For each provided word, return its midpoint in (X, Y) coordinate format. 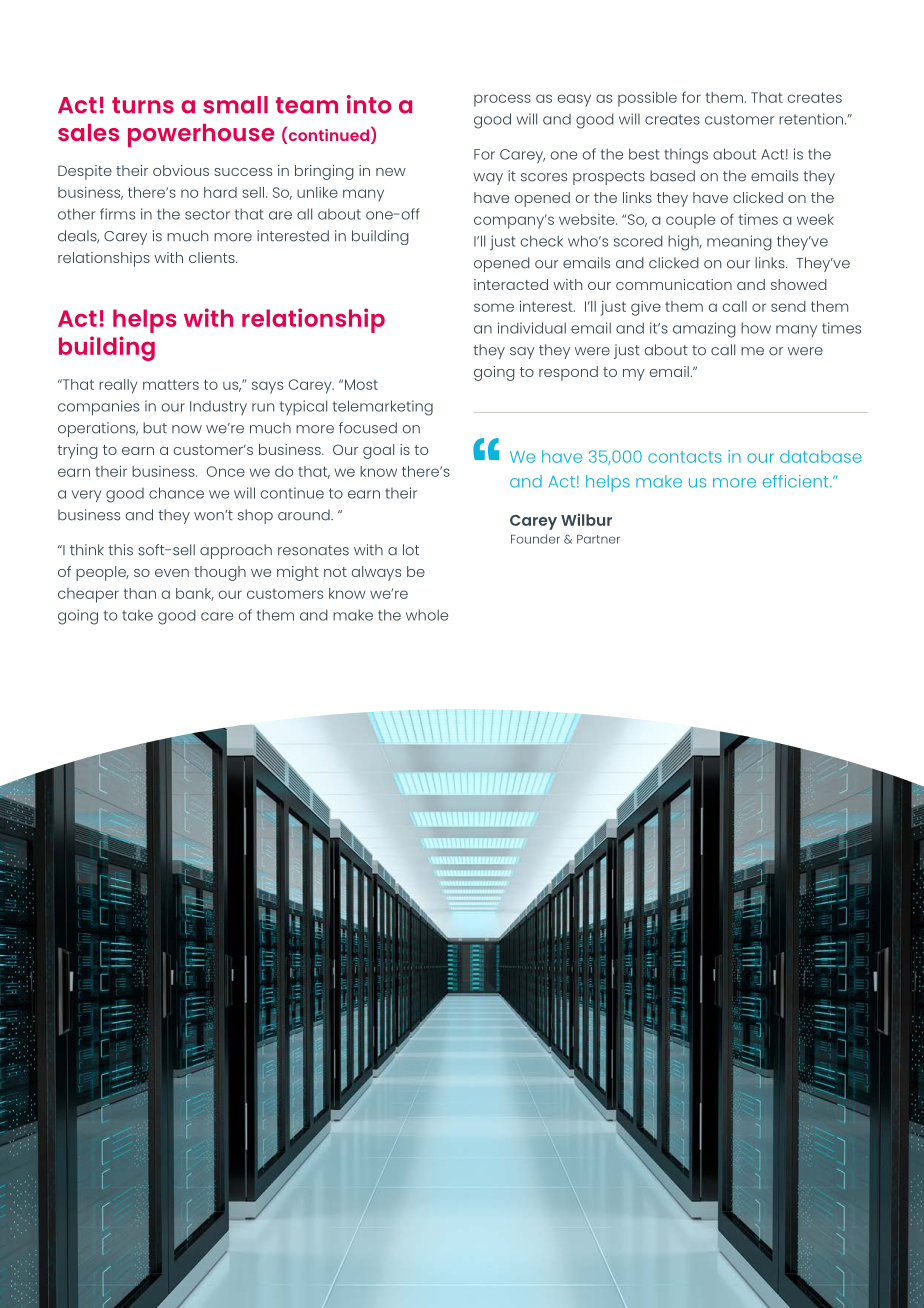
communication (674, 284)
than (140, 593)
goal (378, 451)
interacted (511, 284)
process (502, 100)
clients (213, 257)
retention (812, 119)
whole (427, 615)
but (155, 428)
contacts (685, 457)
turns (143, 105)
